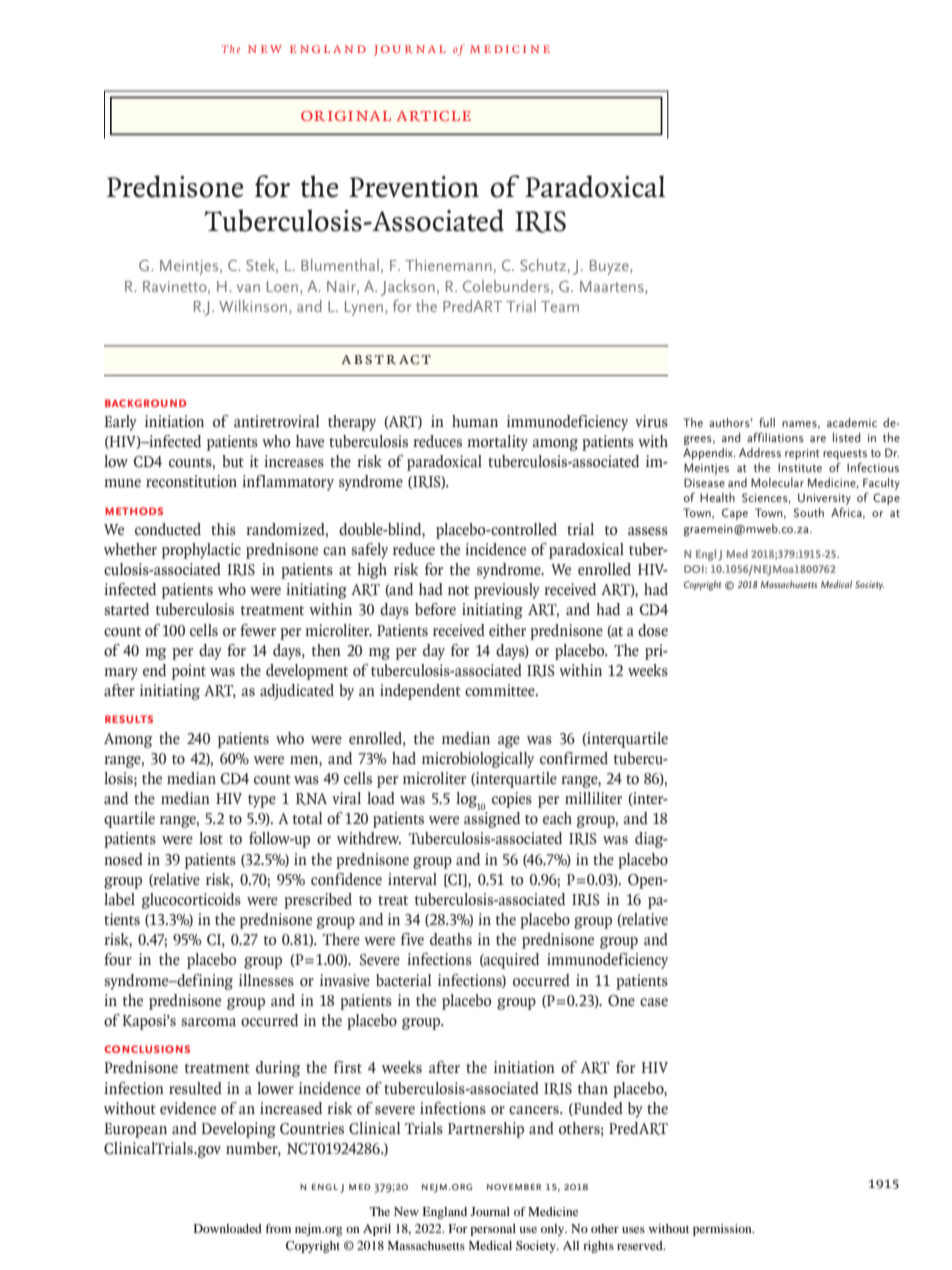 This page has height=1270, width=952. What do you see at coordinates (492, 820) in the page?
I see `assigned` at bounding box center [492, 820].
